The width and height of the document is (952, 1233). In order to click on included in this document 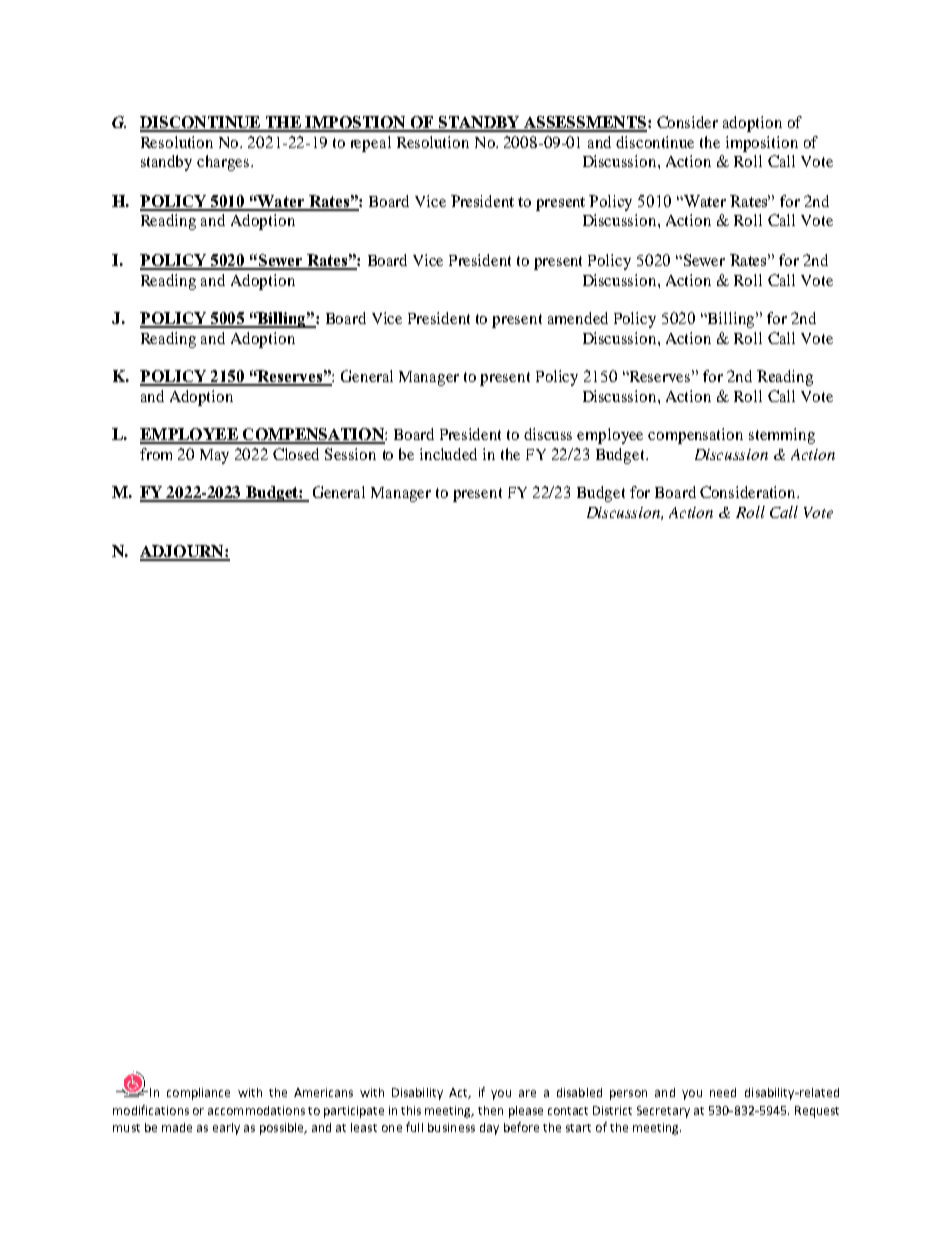, I will do `click(448, 454)`.
